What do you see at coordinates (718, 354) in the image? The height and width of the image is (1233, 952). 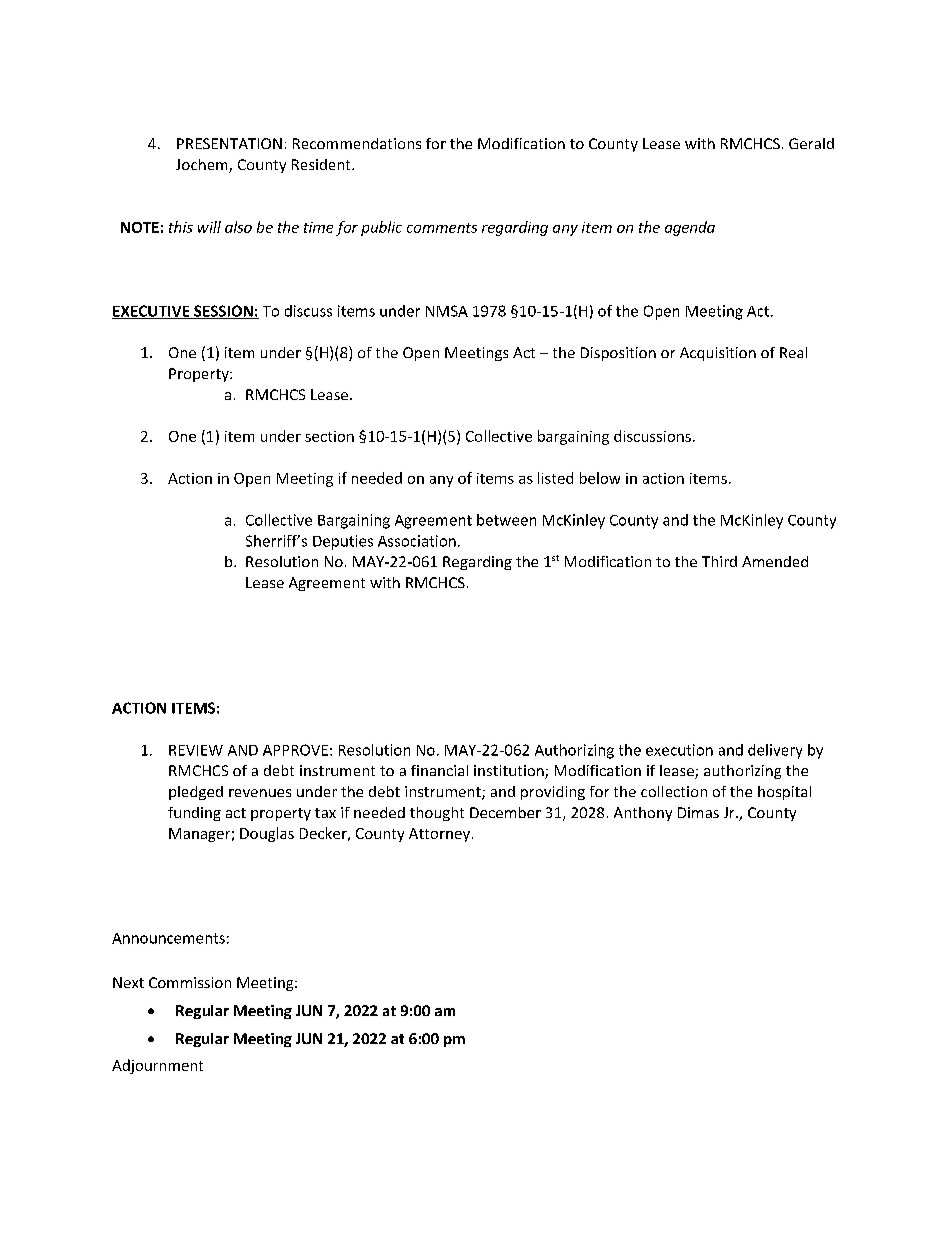 I see `Acquisition` at bounding box center [718, 354].
